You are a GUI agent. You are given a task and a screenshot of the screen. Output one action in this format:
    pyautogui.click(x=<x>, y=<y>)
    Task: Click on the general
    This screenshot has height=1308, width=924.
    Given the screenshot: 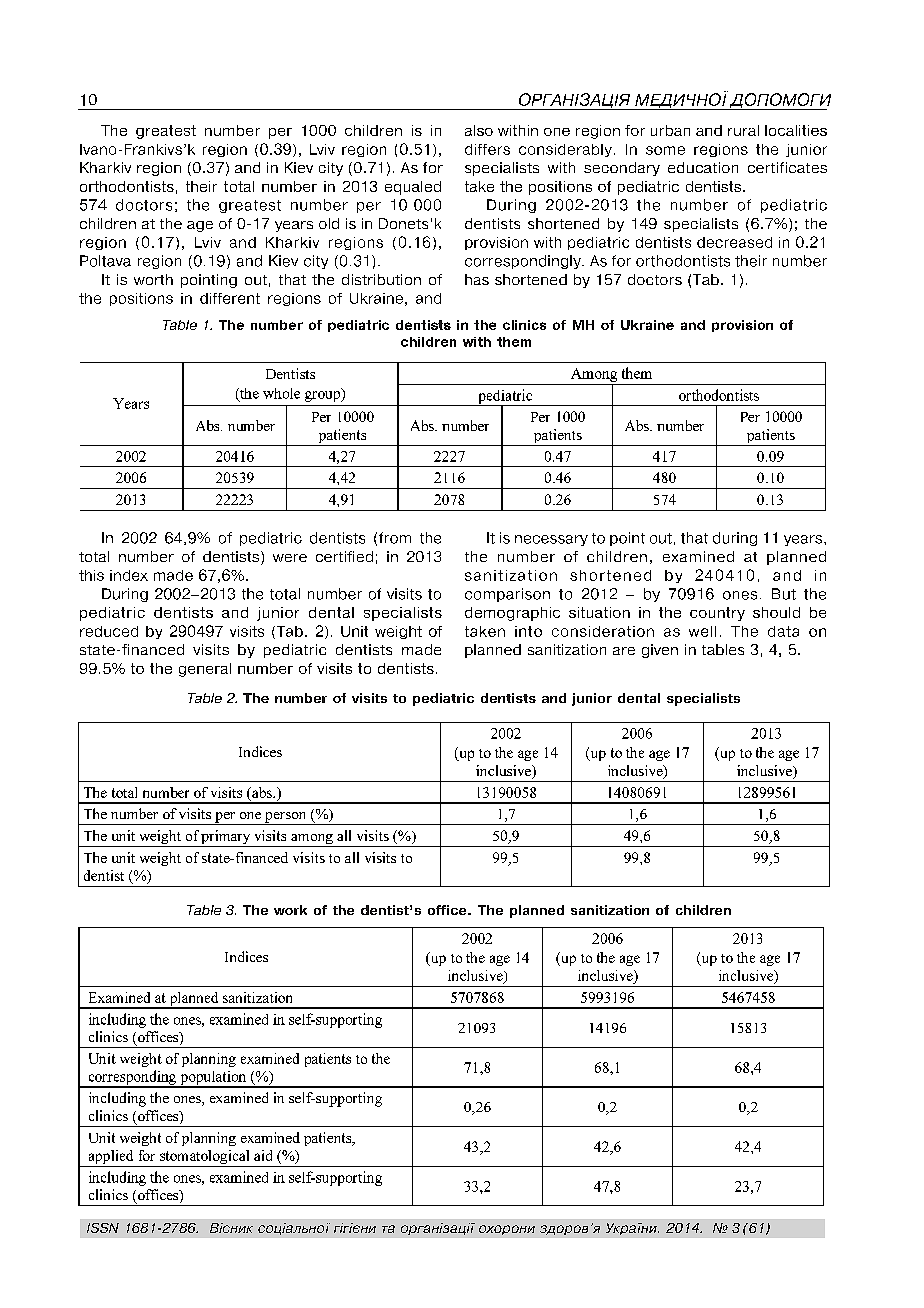 What is the action you would take?
    pyautogui.click(x=205, y=670)
